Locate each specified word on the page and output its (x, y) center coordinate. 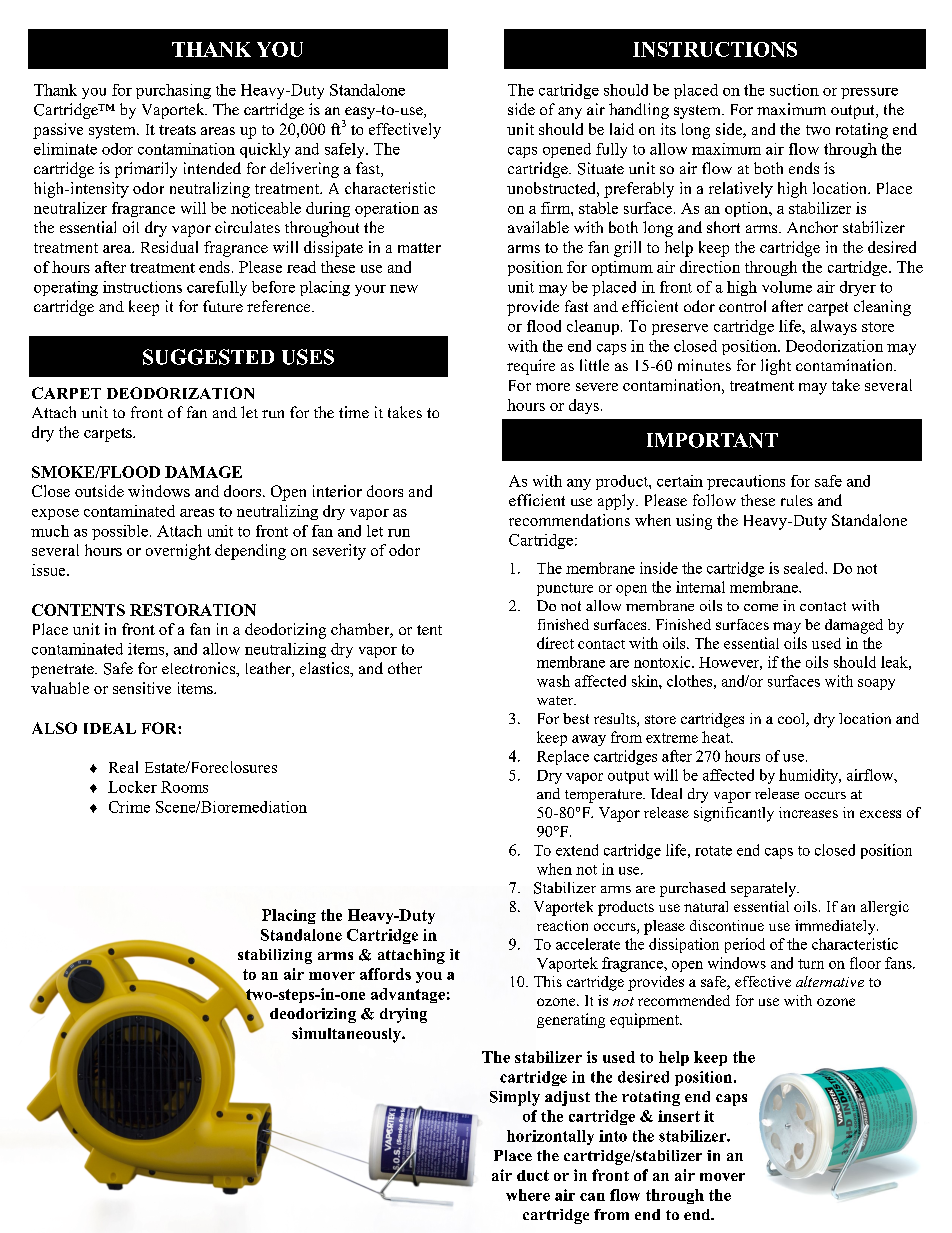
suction (794, 90)
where (528, 1195)
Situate (601, 168)
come (761, 607)
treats (177, 130)
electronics (199, 668)
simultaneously (347, 1035)
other (405, 668)
